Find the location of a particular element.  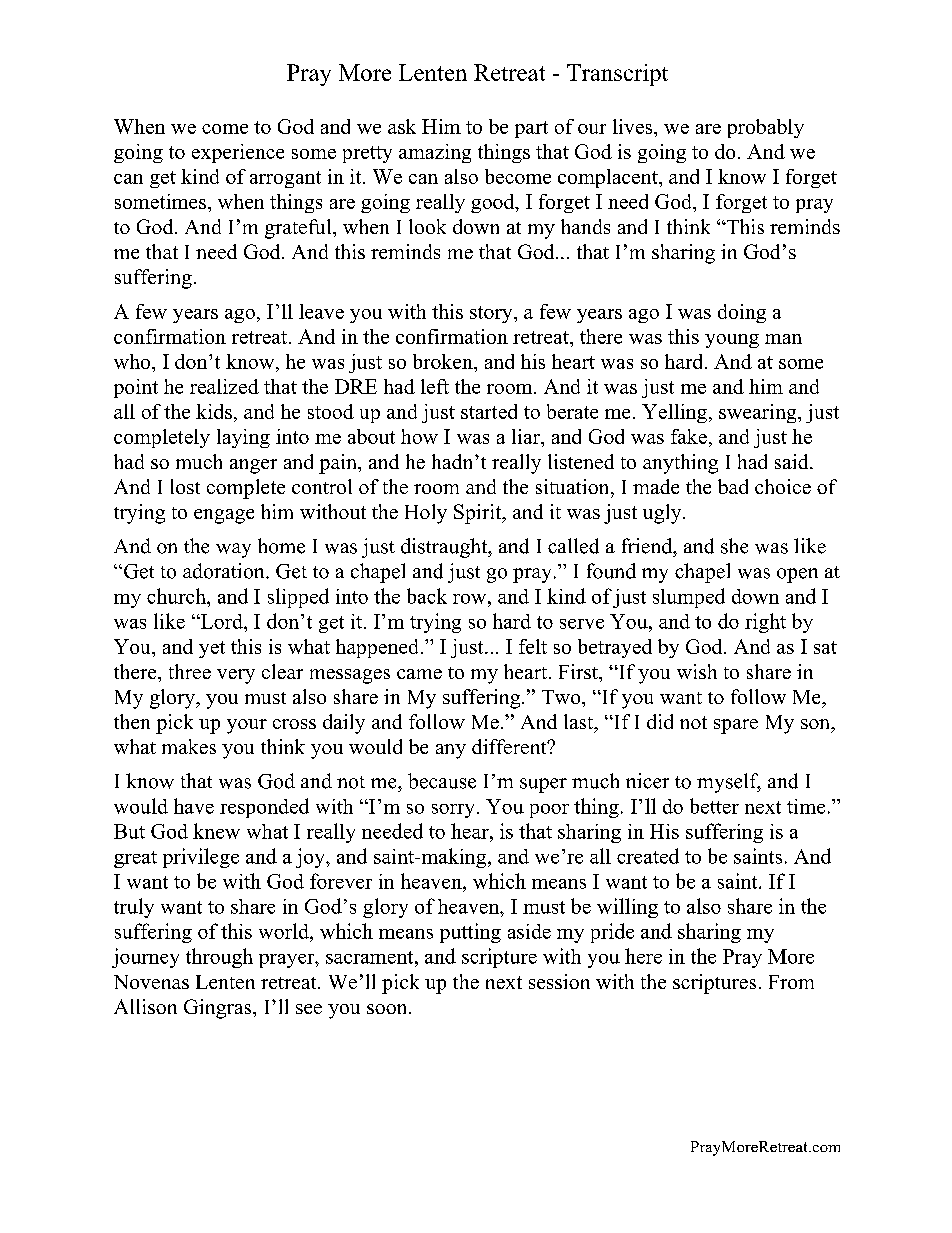

felt is located at coordinates (533, 646).
